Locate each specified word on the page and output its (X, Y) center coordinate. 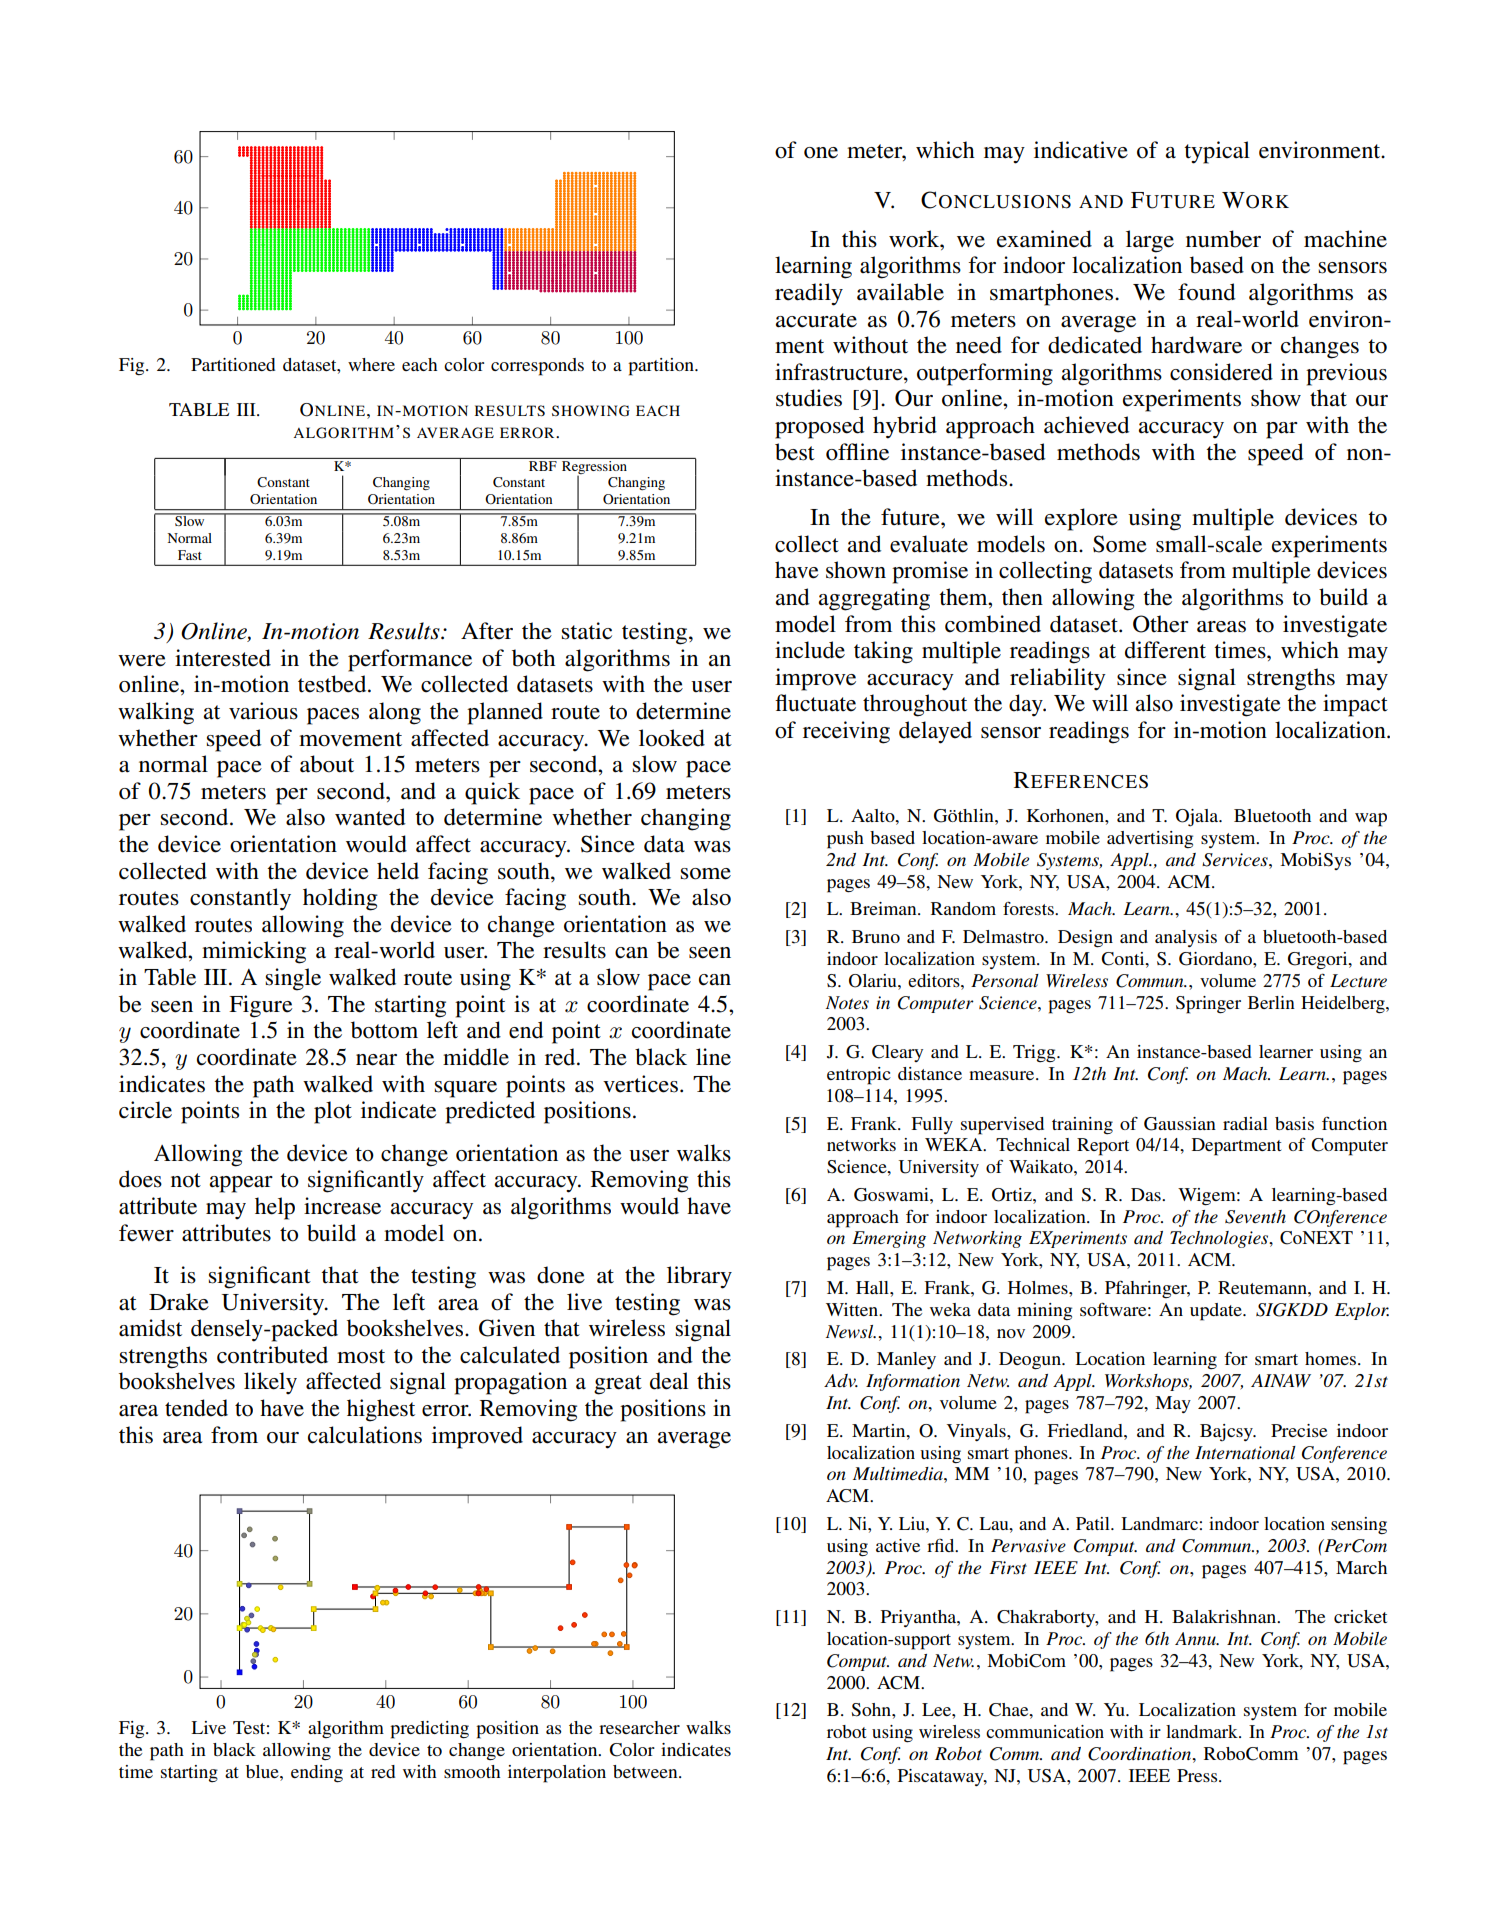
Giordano (1216, 959)
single (293, 979)
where (371, 364)
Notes (847, 1003)
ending (317, 1774)
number (1223, 239)
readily (809, 294)
